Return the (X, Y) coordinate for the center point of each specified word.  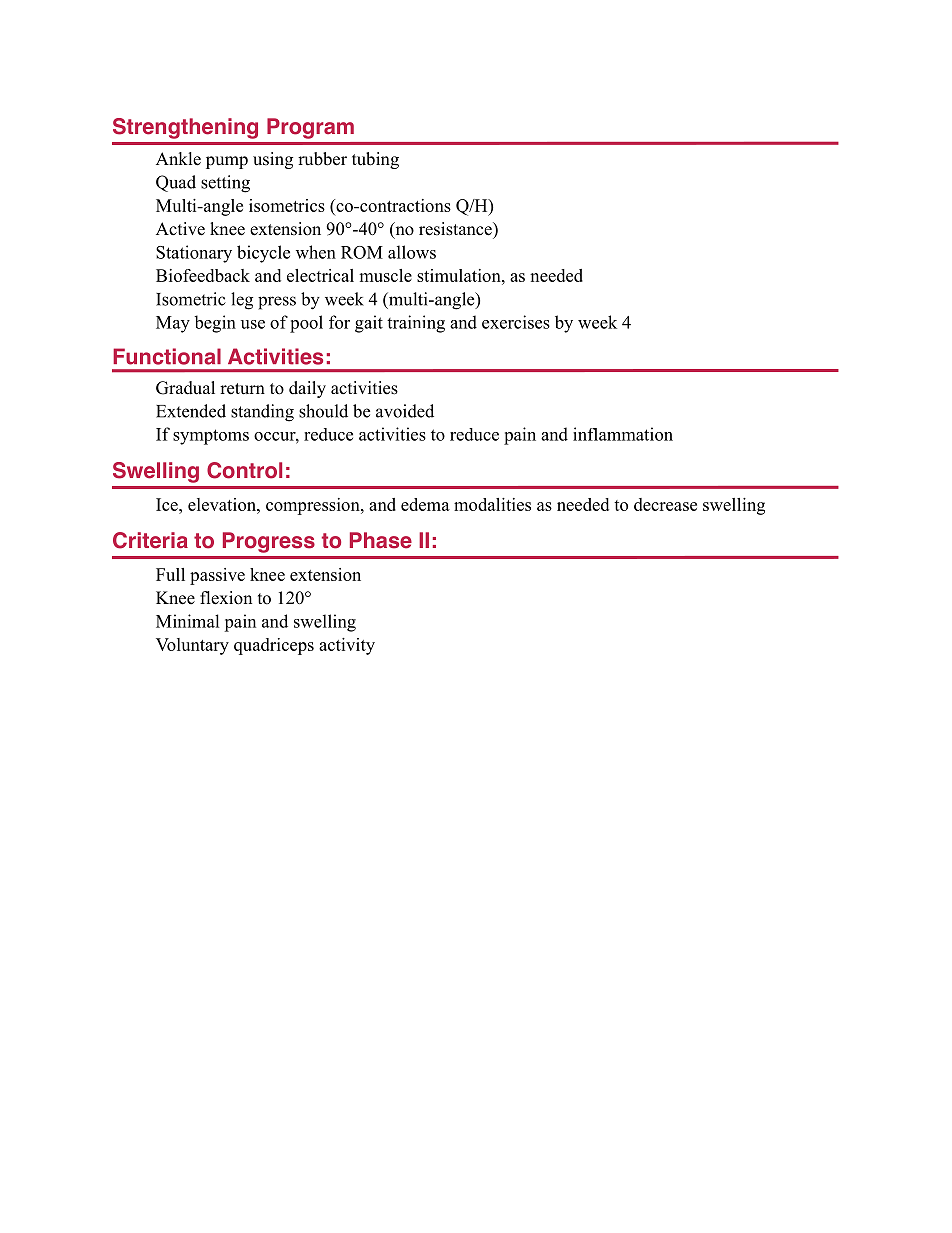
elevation (223, 504)
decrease (665, 504)
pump (227, 162)
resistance (456, 229)
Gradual (185, 388)
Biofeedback (203, 275)
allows (412, 252)
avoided (405, 411)
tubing (375, 160)
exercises (516, 322)
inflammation (623, 434)
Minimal (188, 621)
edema (425, 504)
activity (347, 646)
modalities (492, 504)
